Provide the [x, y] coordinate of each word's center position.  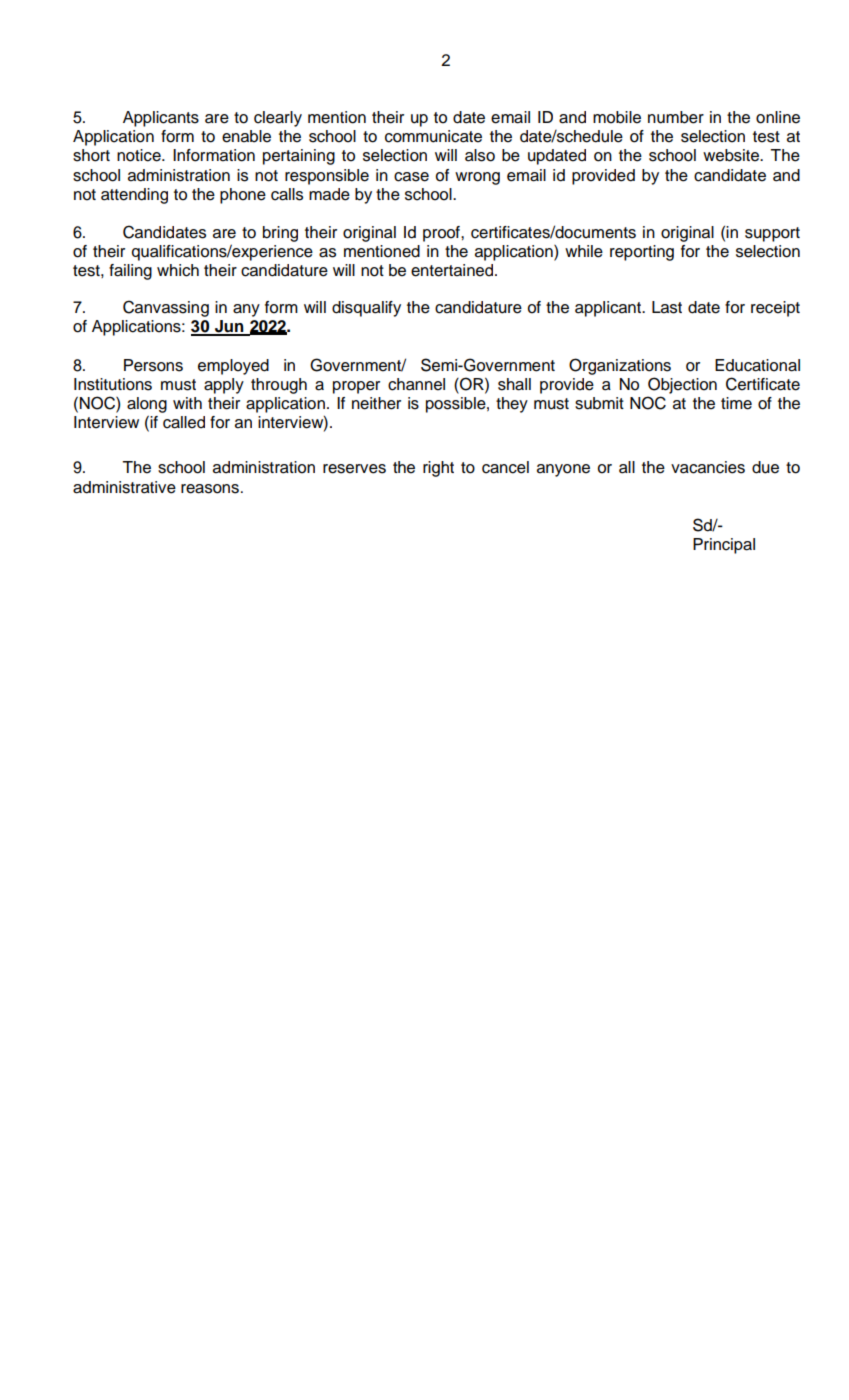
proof [442, 234]
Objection [682, 385]
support [772, 234]
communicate [433, 136]
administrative [124, 487]
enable [246, 136]
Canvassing [166, 308]
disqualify [366, 309]
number [676, 117]
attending [134, 196]
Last [667, 307]
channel [416, 384]
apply [224, 386]
